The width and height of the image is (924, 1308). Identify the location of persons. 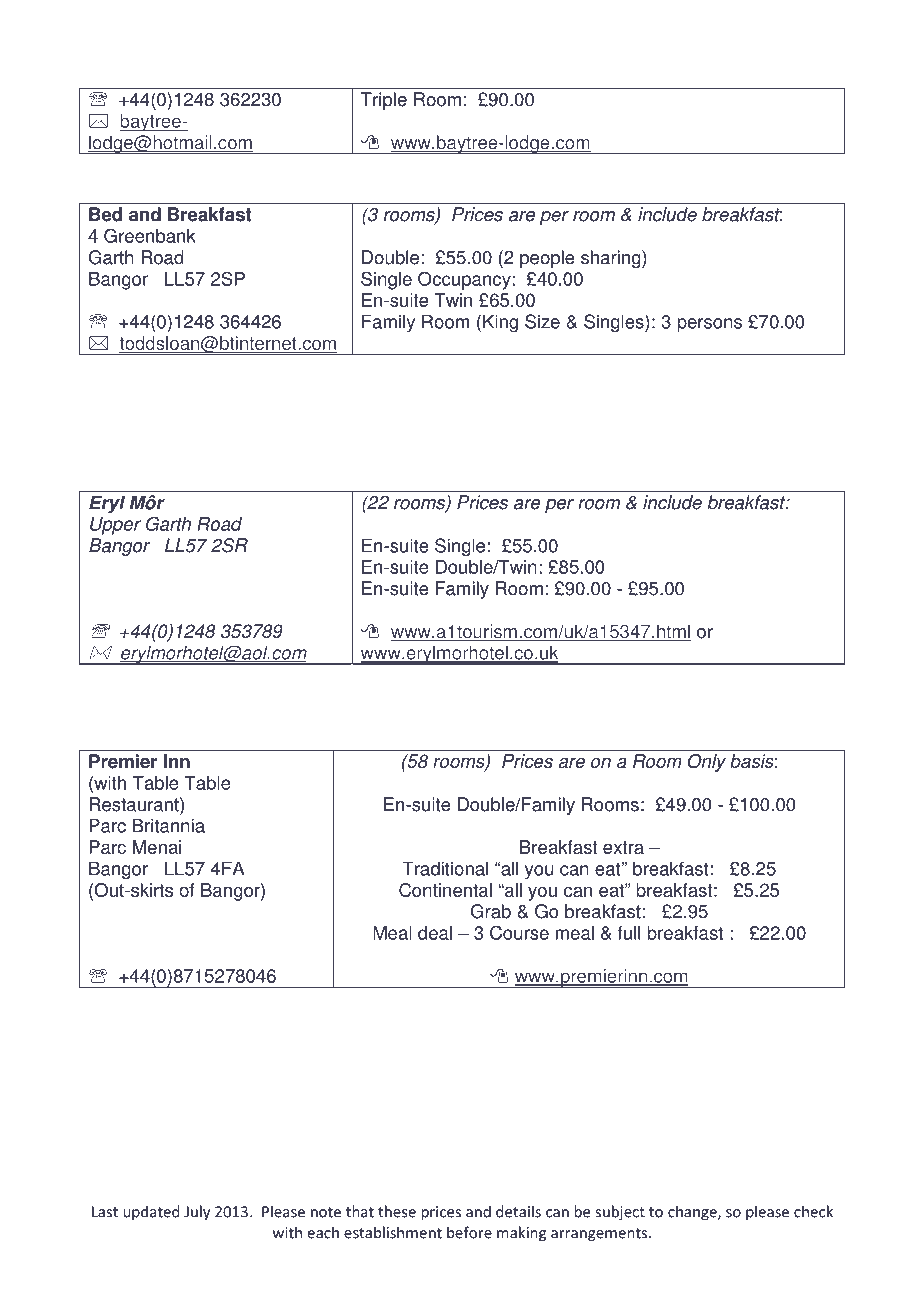
(709, 325).
